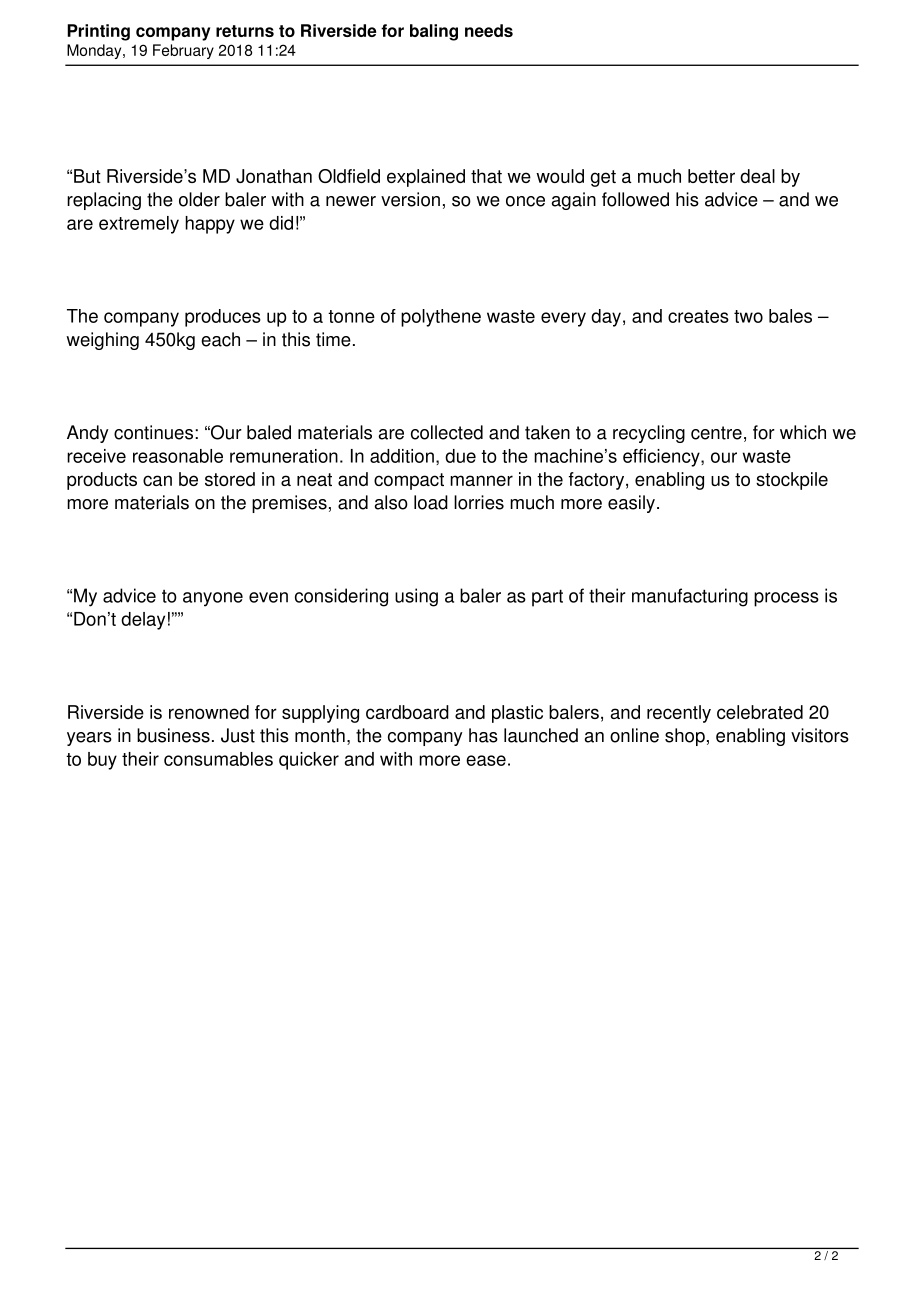 The height and width of the document is (1308, 924). I want to click on needs, so click(489, 30).
